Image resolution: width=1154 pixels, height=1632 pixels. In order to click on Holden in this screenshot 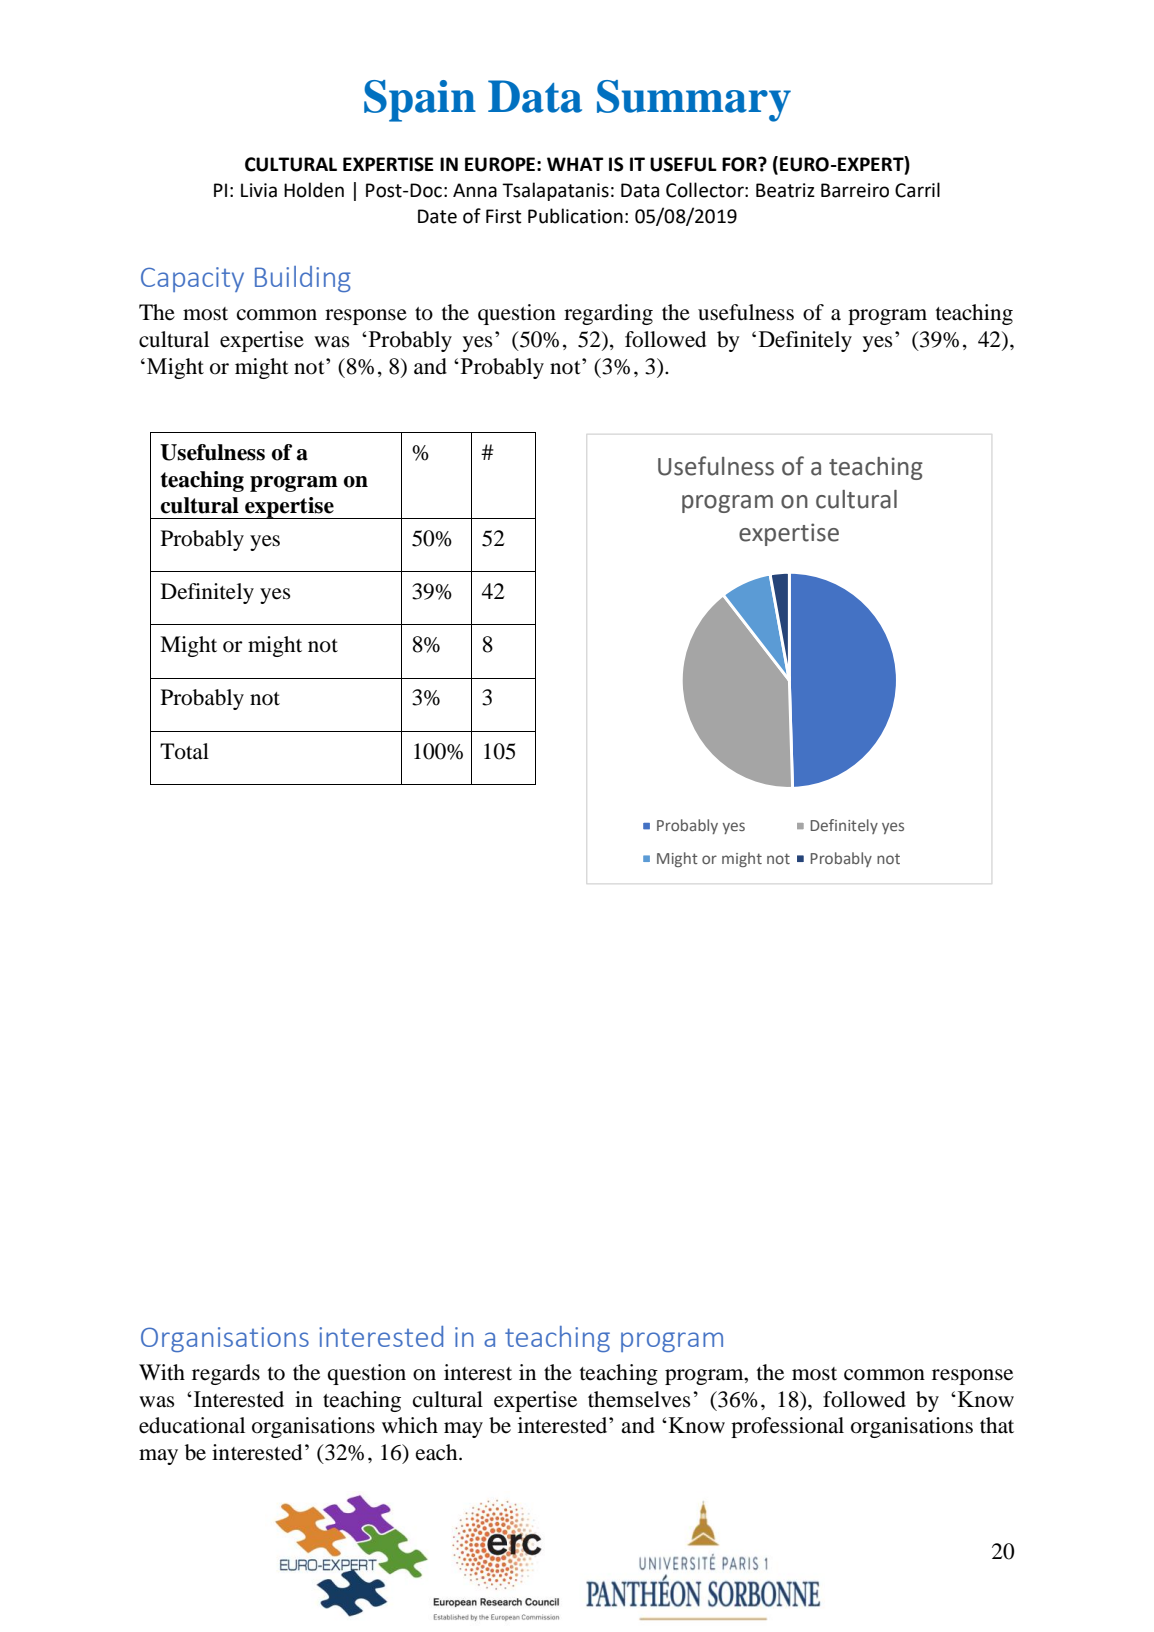, I will do `click(314, 190)`.
